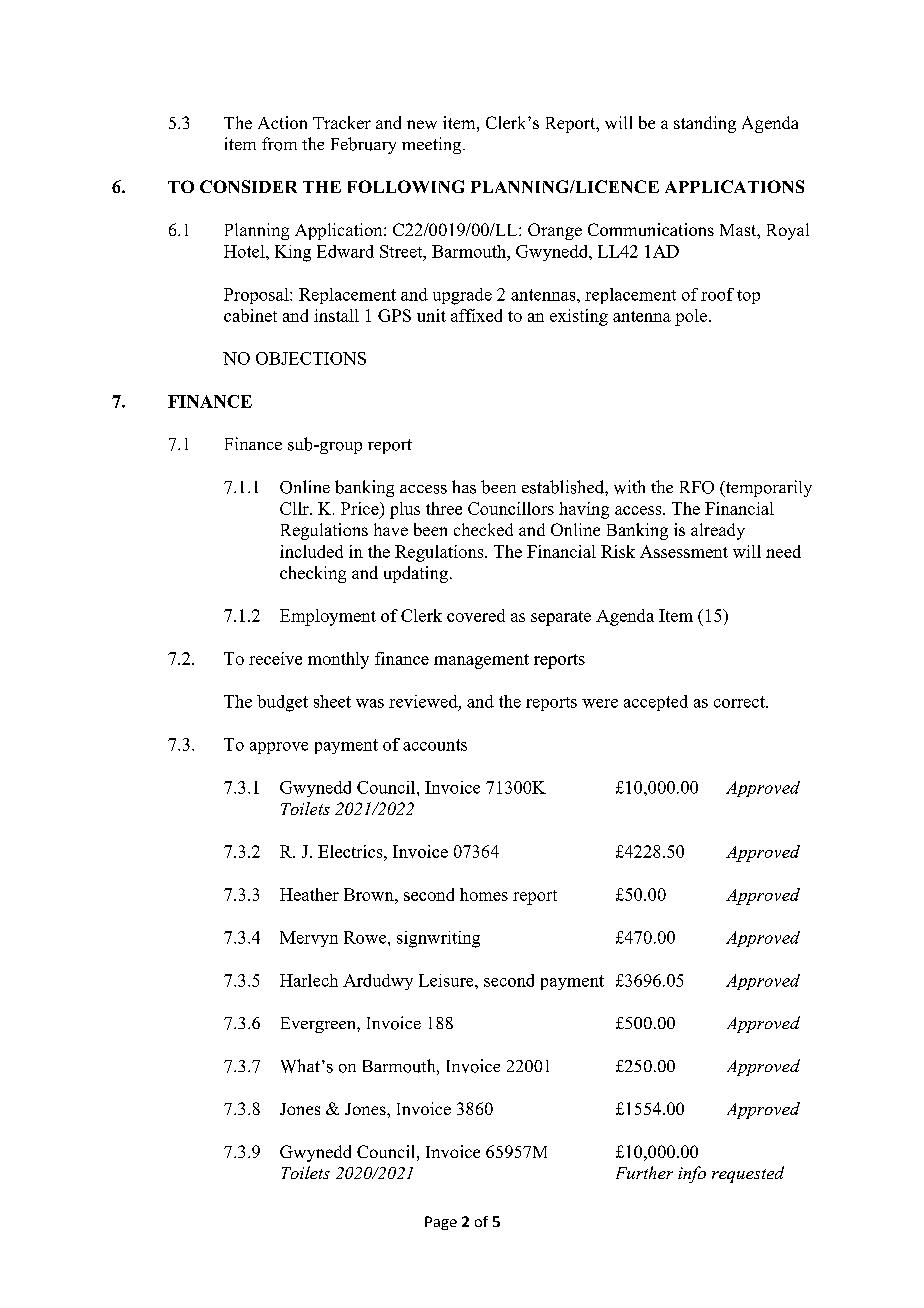 The image size is (924, 1308). I want to click on correct, so click(740, 702).
